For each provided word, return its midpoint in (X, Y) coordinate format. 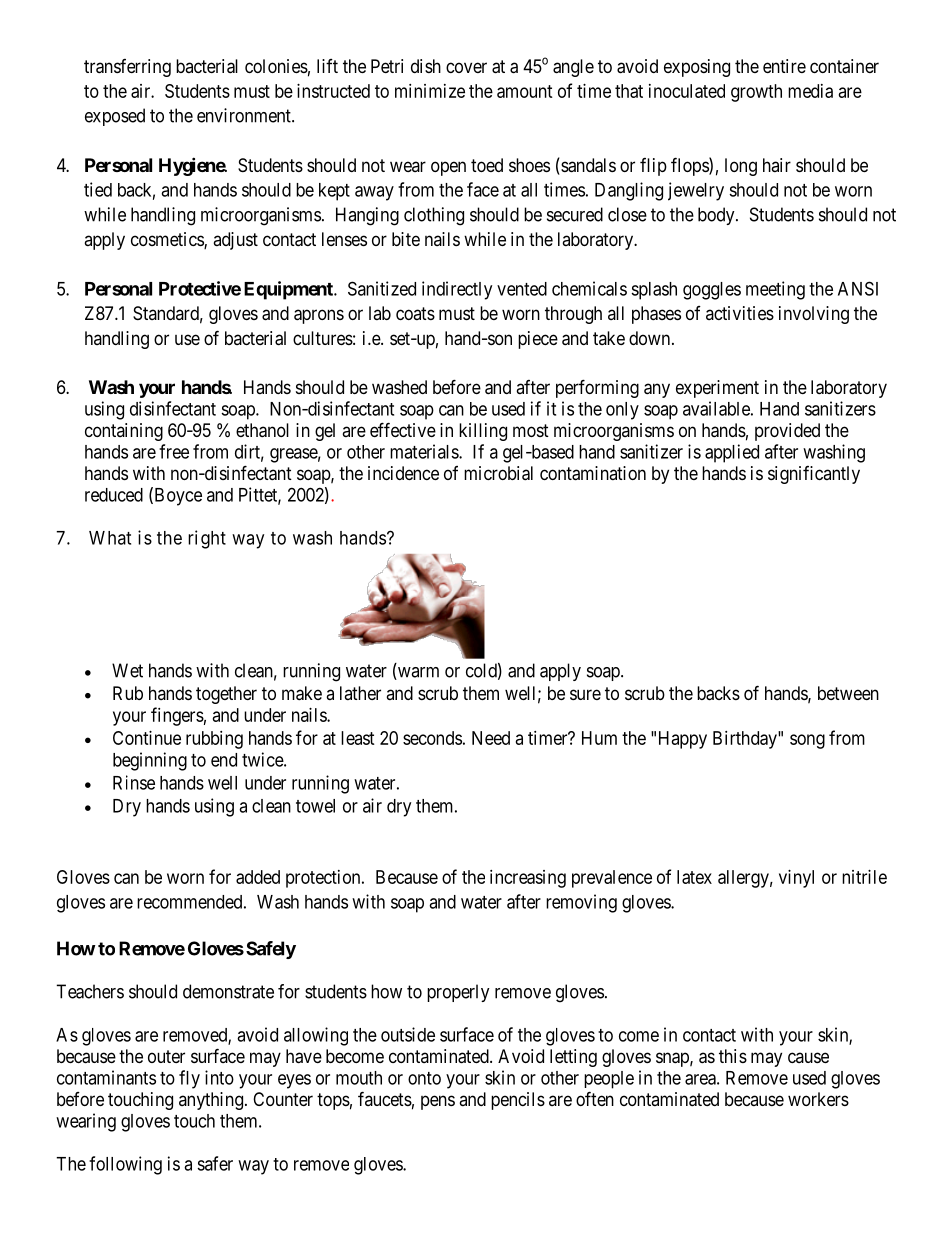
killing (483, 432)
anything (211, 1101)
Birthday (746, 740)
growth (756, 93)
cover (466, 67)
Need (491, 738)
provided (787, 432)
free (174, 451)
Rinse (134, 782)
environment (245, 115)
